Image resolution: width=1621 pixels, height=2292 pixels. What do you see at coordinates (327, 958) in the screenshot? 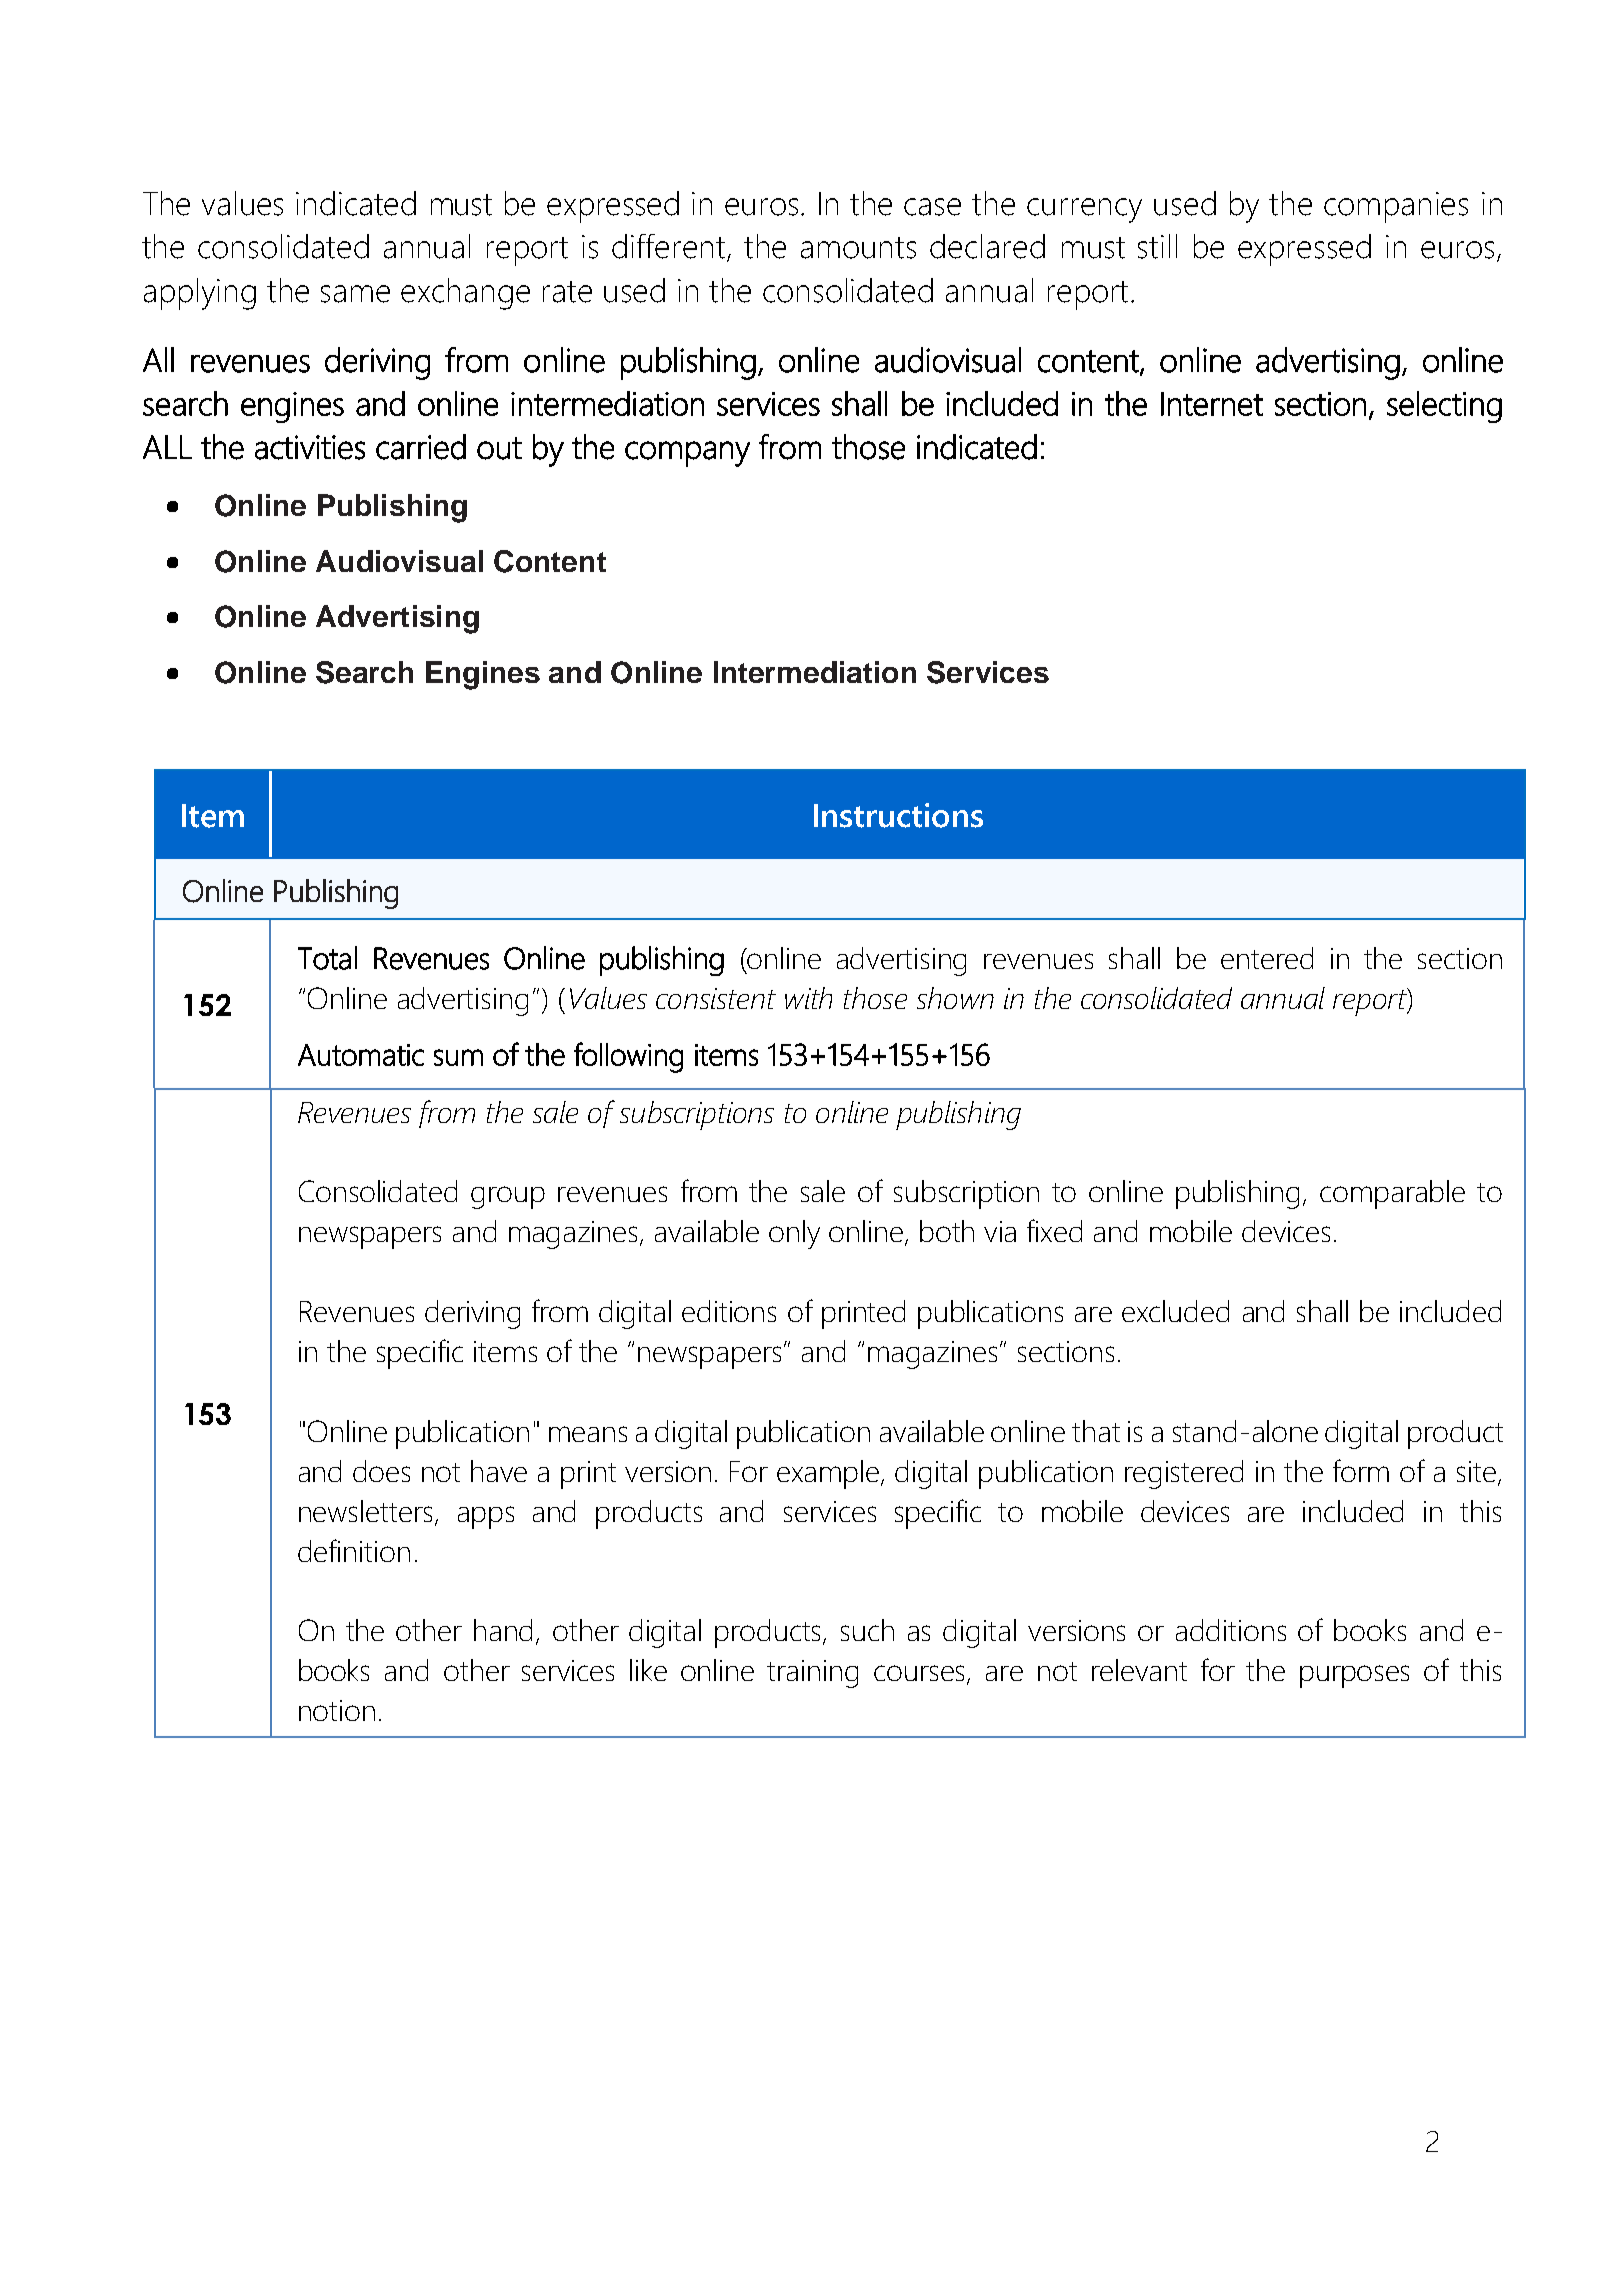
I see `Total` at bounding box center [327, 958].
